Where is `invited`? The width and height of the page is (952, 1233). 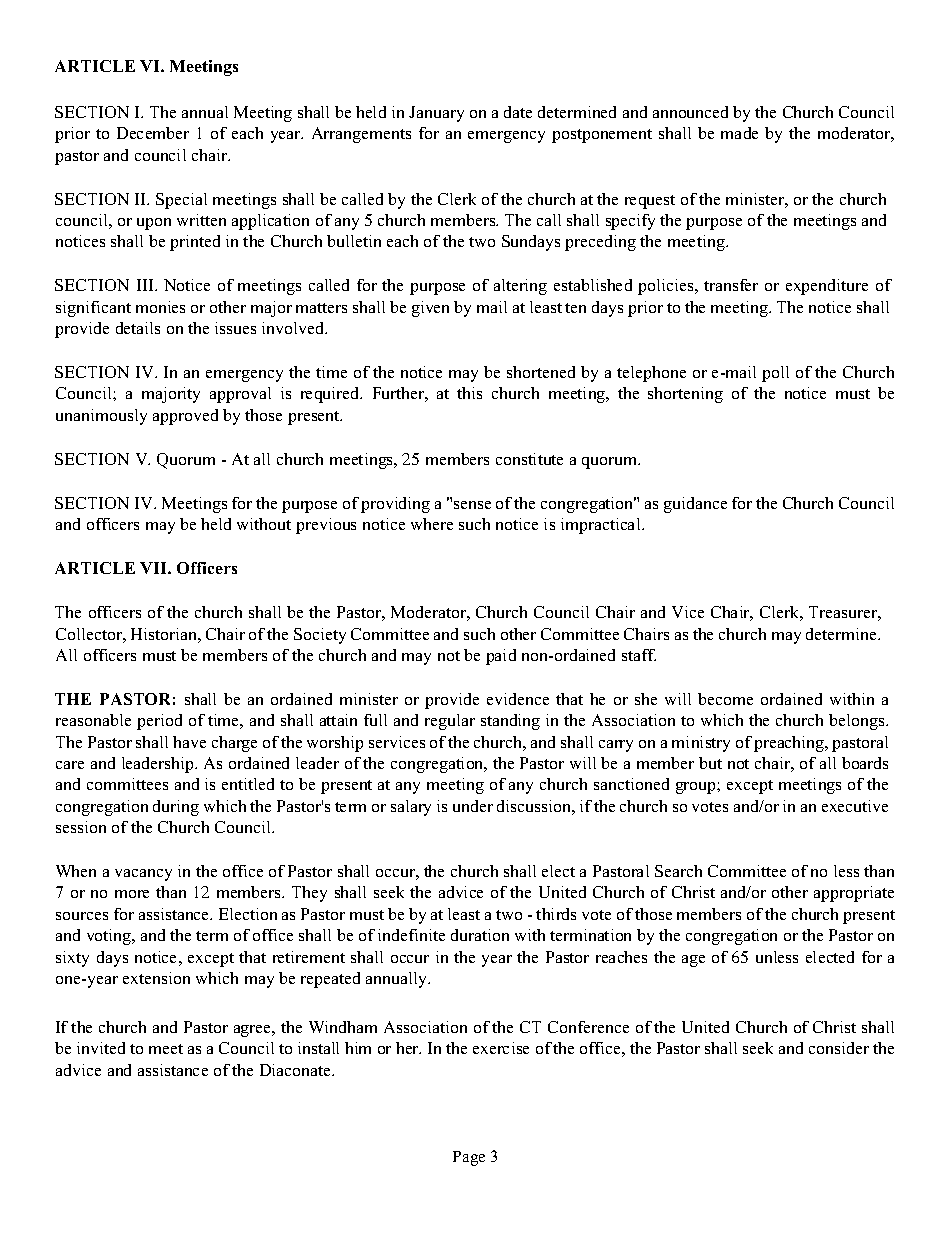
invited is located at coordinates (101, 1048).
